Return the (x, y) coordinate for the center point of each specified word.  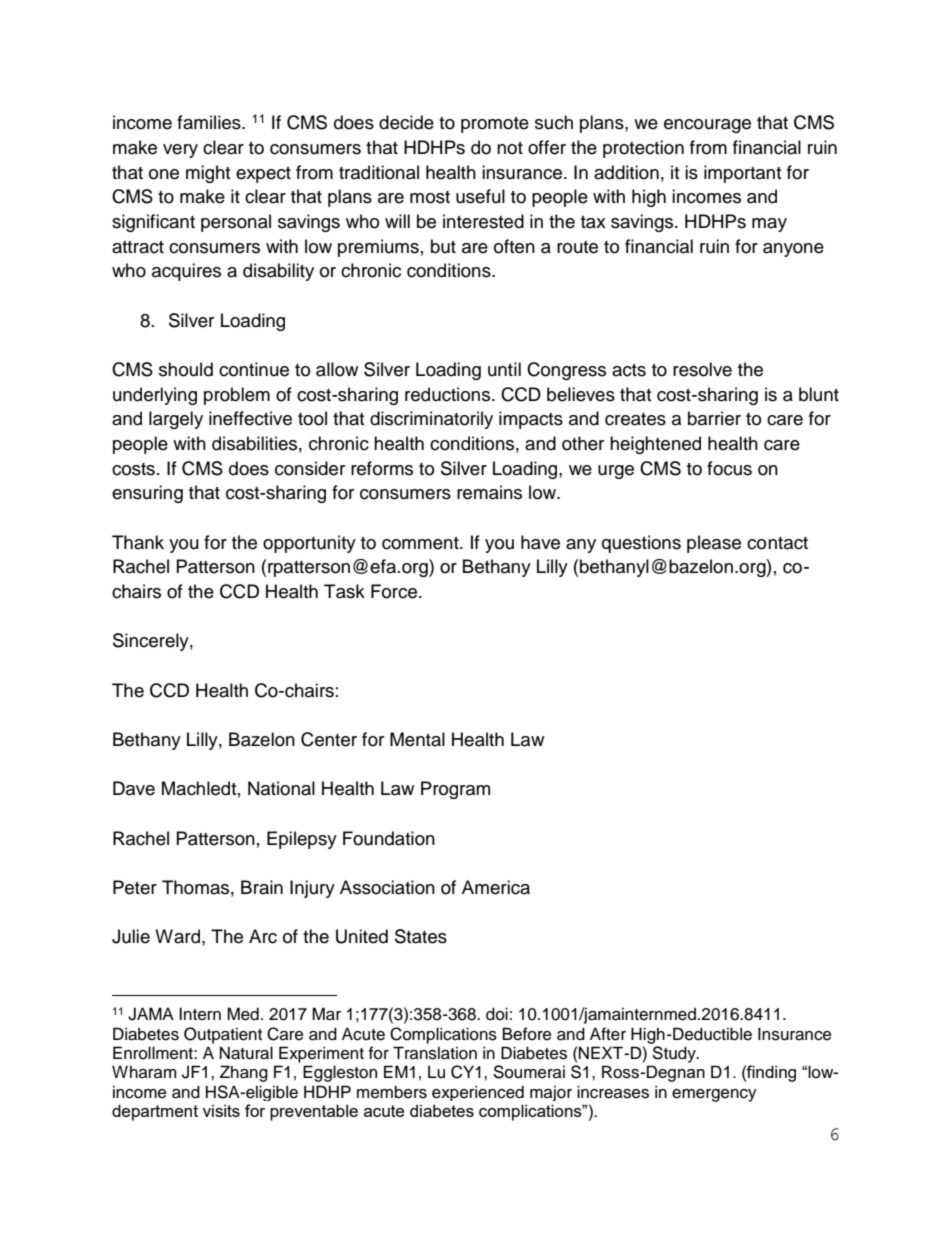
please (714, 544)
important (742, 174)
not (510, 148)
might (208, 174)
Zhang (244, 1073)
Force (395, 591)
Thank (138, 542)
